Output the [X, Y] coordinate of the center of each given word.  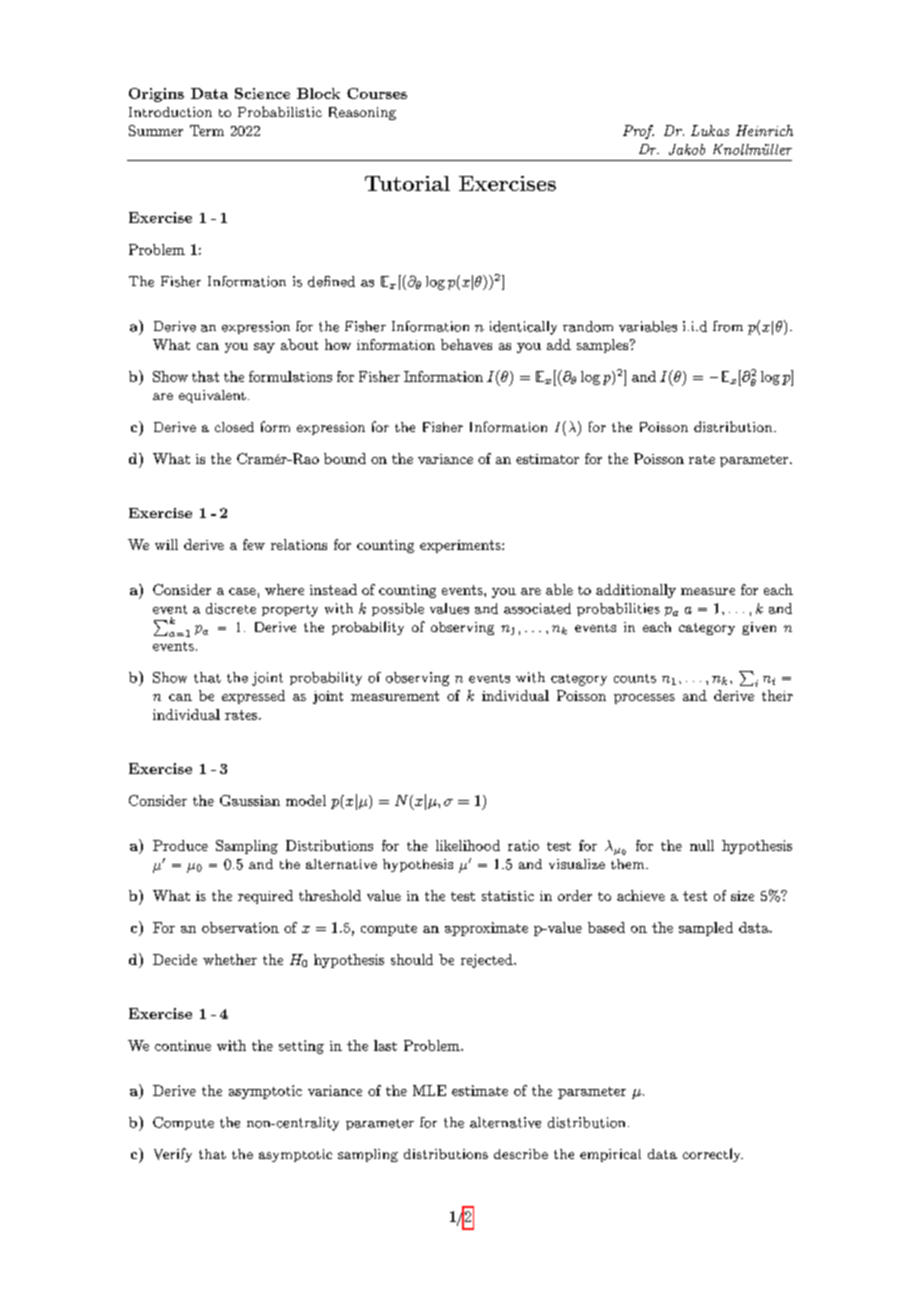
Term [207, 130]
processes [644, 699]
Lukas [710, 130]
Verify [173, 1155]
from [728, 326]
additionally [636, 591]
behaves [466, 344]
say [264, 348]
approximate [486, 929]
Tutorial [407, 183]
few [254, 544]
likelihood [468, 845]
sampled [706, 929]
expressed [253, 697]
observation [240, 927]
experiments [461, 546]
